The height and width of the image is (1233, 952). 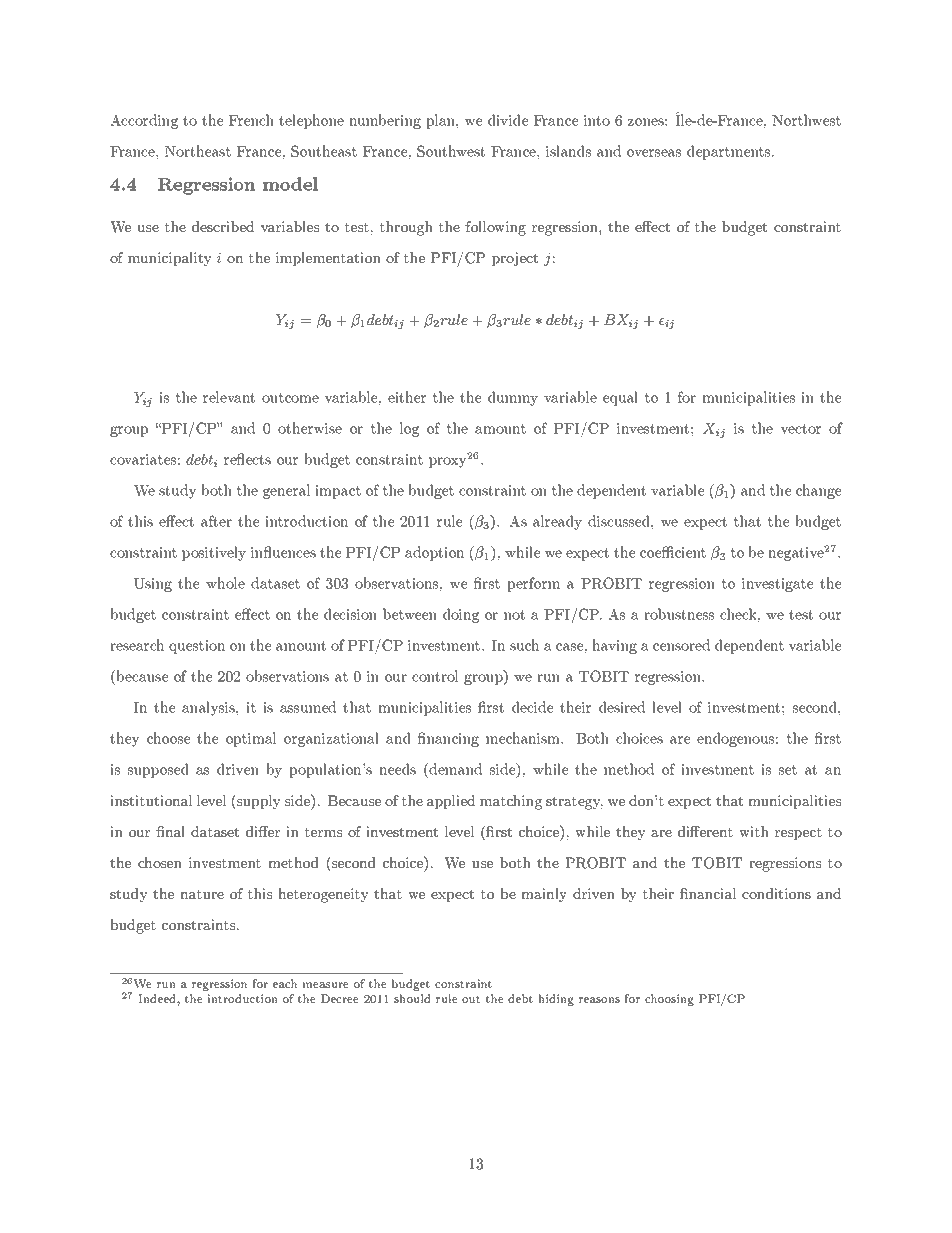 What do you see at coordinates (412, 998) in the image?
I see `should` at bounding box center [412, 998].
